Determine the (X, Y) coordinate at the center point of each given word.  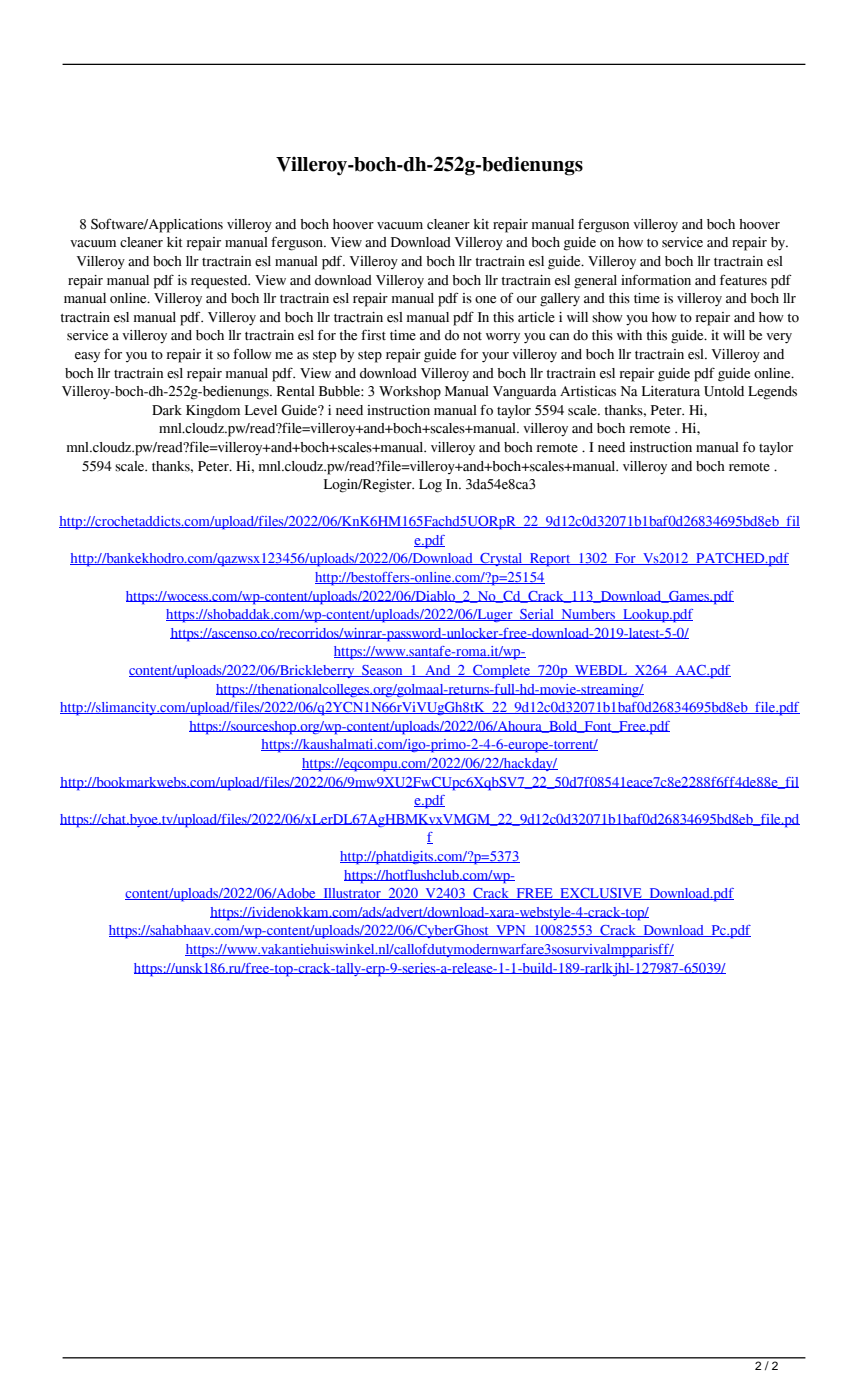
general (595, 282)
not (472, 336)
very (779, 338)
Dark (167, 410)
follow (252, 354)
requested (220, 282)
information (656, 280)
